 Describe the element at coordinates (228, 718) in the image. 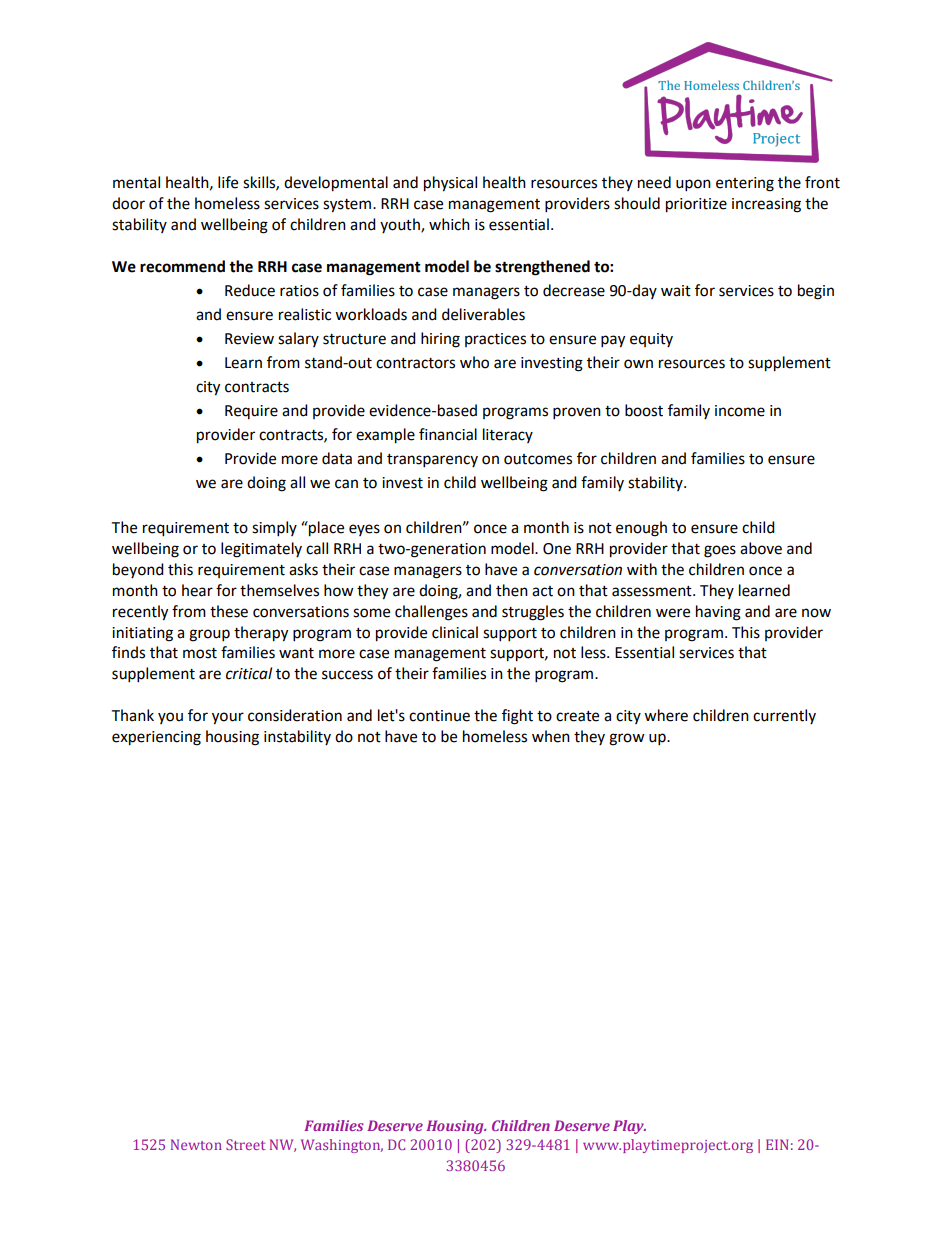

I see `your` at that location.
